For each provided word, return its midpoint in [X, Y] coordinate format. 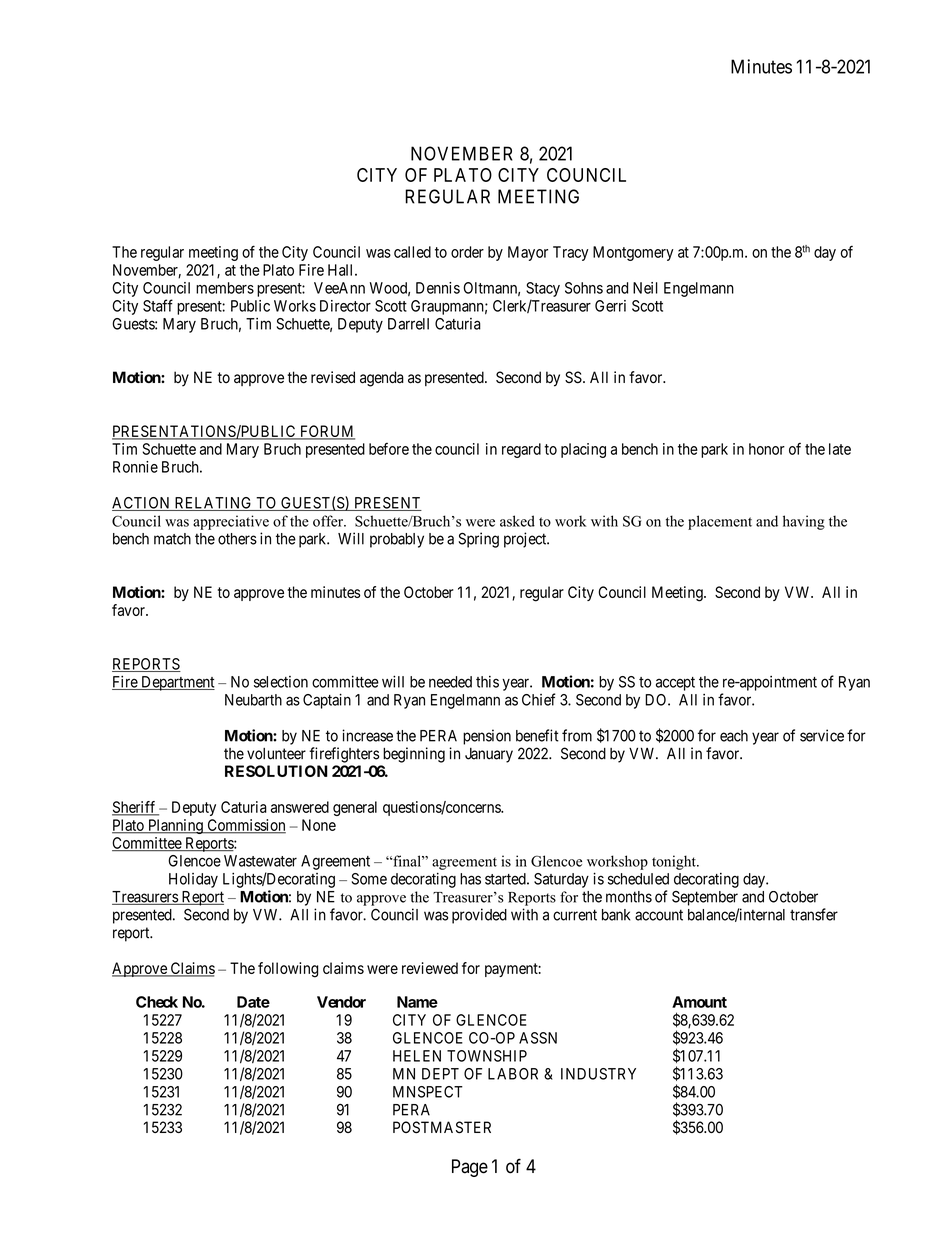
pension [487, 737]
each [734, 736]
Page [470, 1168]
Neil [645, 288]
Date [253, 1002]
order [467, 252]
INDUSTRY [598, 1074]
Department [177, 683]
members [225, 288]
